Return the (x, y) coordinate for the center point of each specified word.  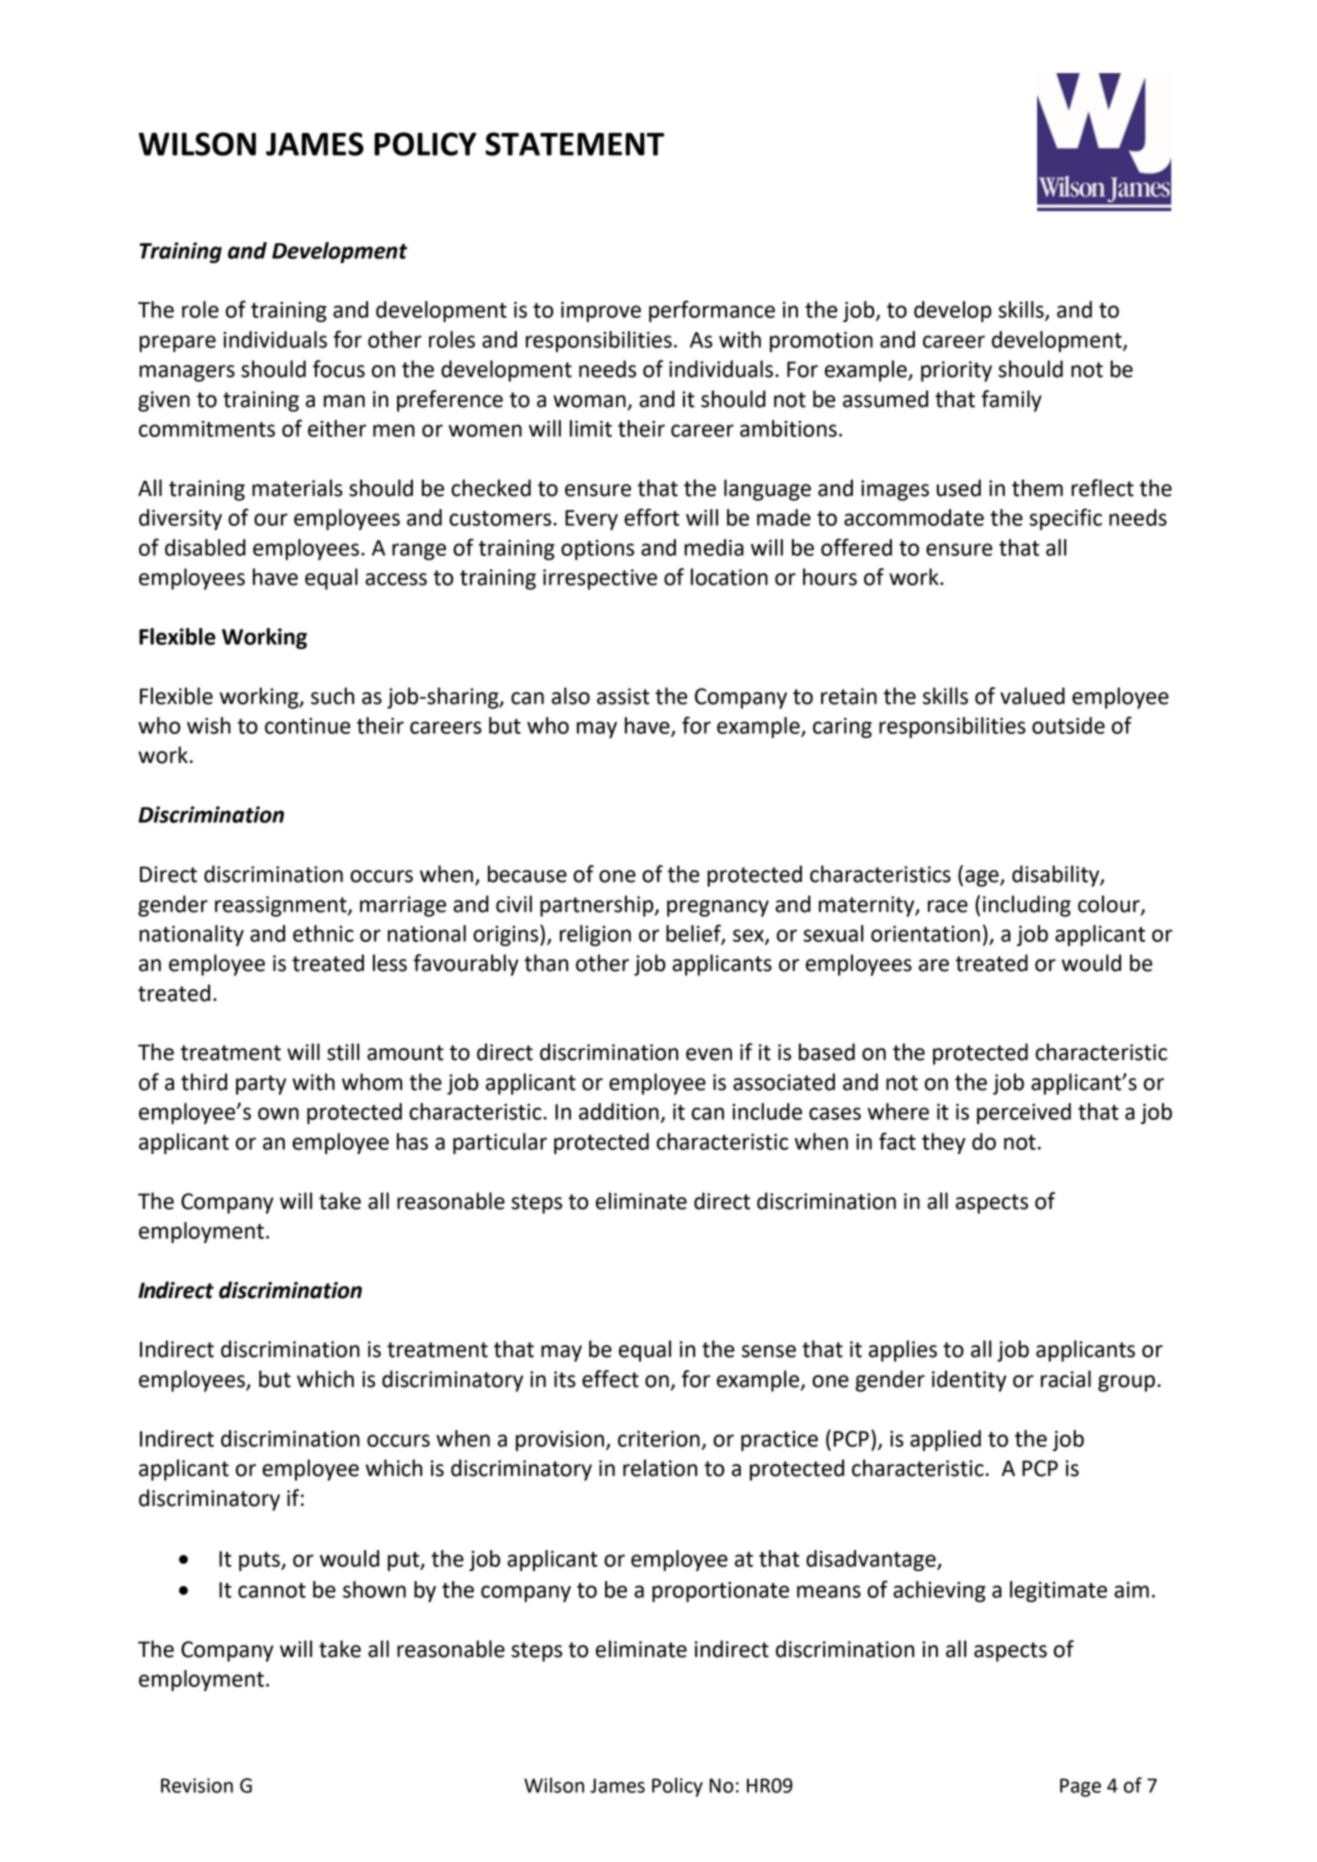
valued (1032, 696)
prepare (177, 343)
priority (956, 371)
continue (308, 726)
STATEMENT (574, 144)
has (412, 1141)
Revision (197, 1785)
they (944, 1143)
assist (623, 696)
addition (619, 1111)
